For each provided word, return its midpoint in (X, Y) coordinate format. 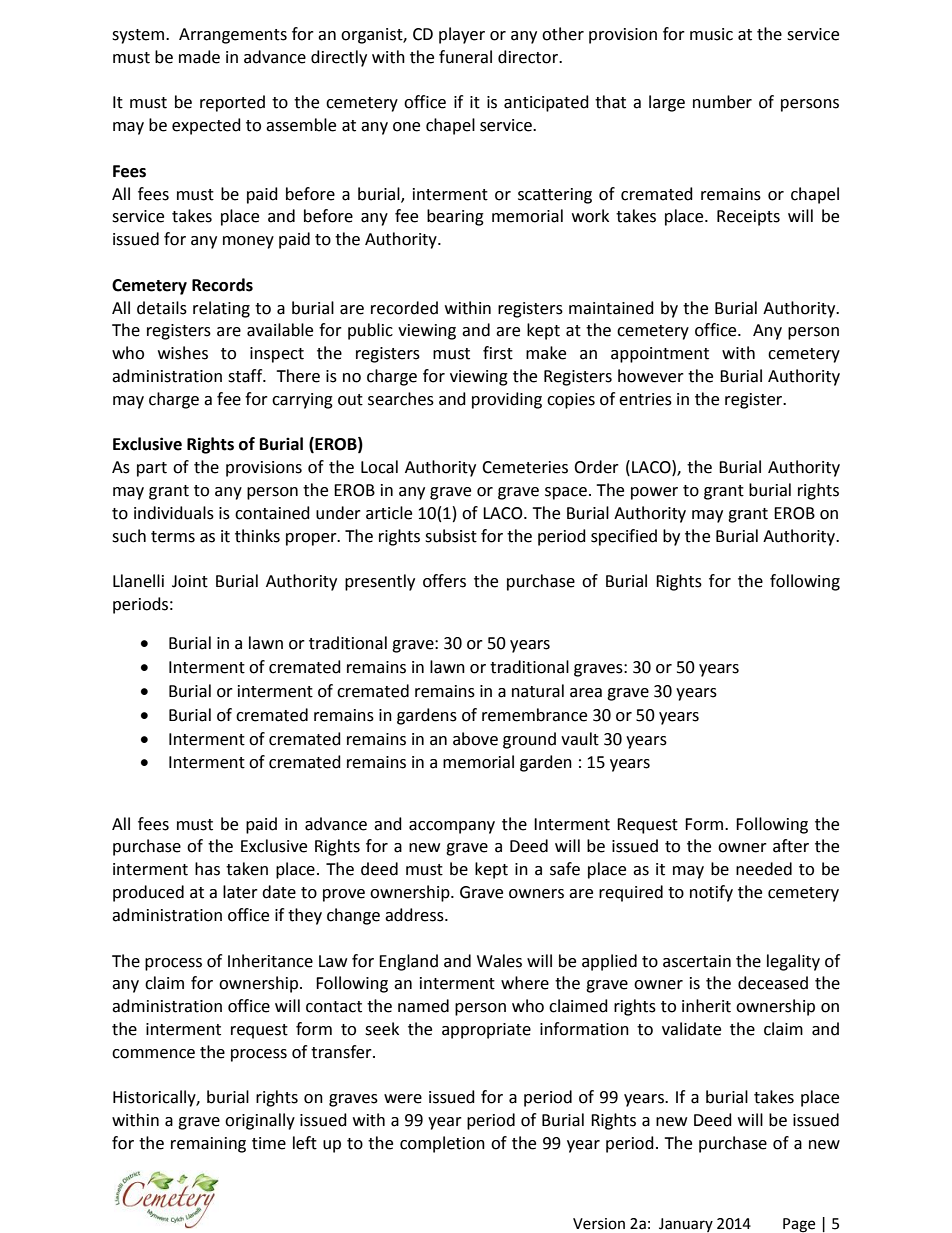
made (199, 57)
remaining (208, 1145)
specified (624, 537)
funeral (465, 57)
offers (444, 581)
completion (442, 1144)
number (722, 102)
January (686, 1225)
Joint (190, 581)
